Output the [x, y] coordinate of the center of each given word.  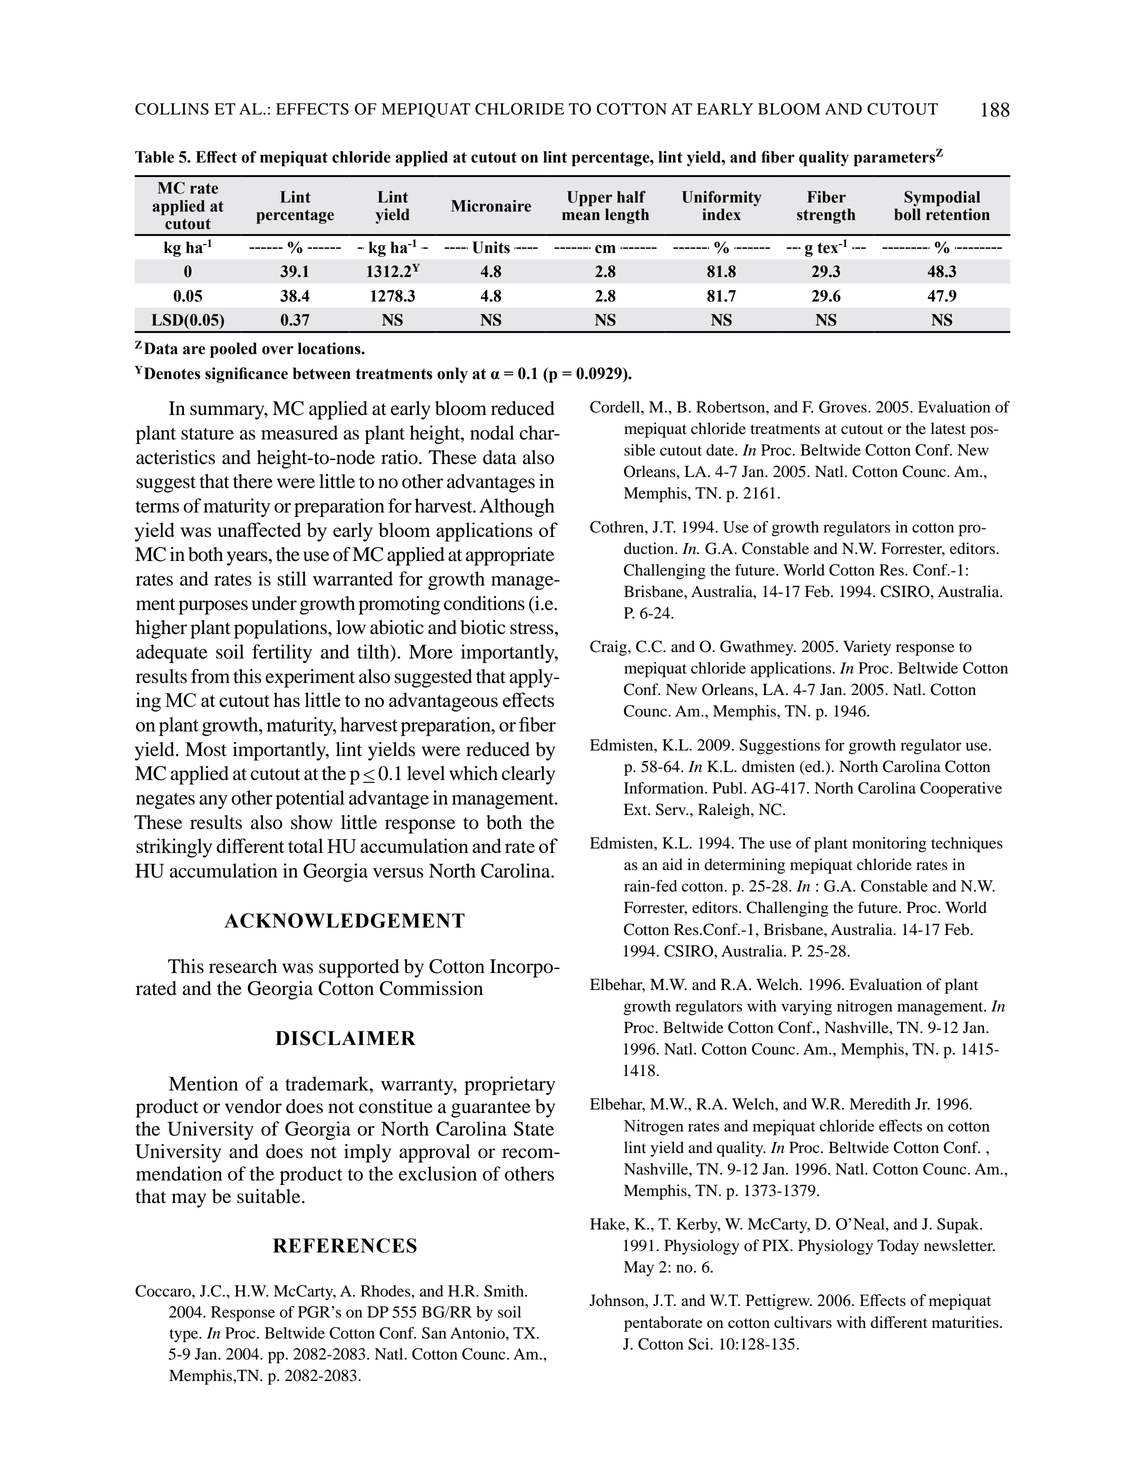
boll [907, 214]
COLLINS [172, 109]
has [287, 699]
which [473, 773]
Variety [867, 648]
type [185, 1336]
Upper [589, 199]
